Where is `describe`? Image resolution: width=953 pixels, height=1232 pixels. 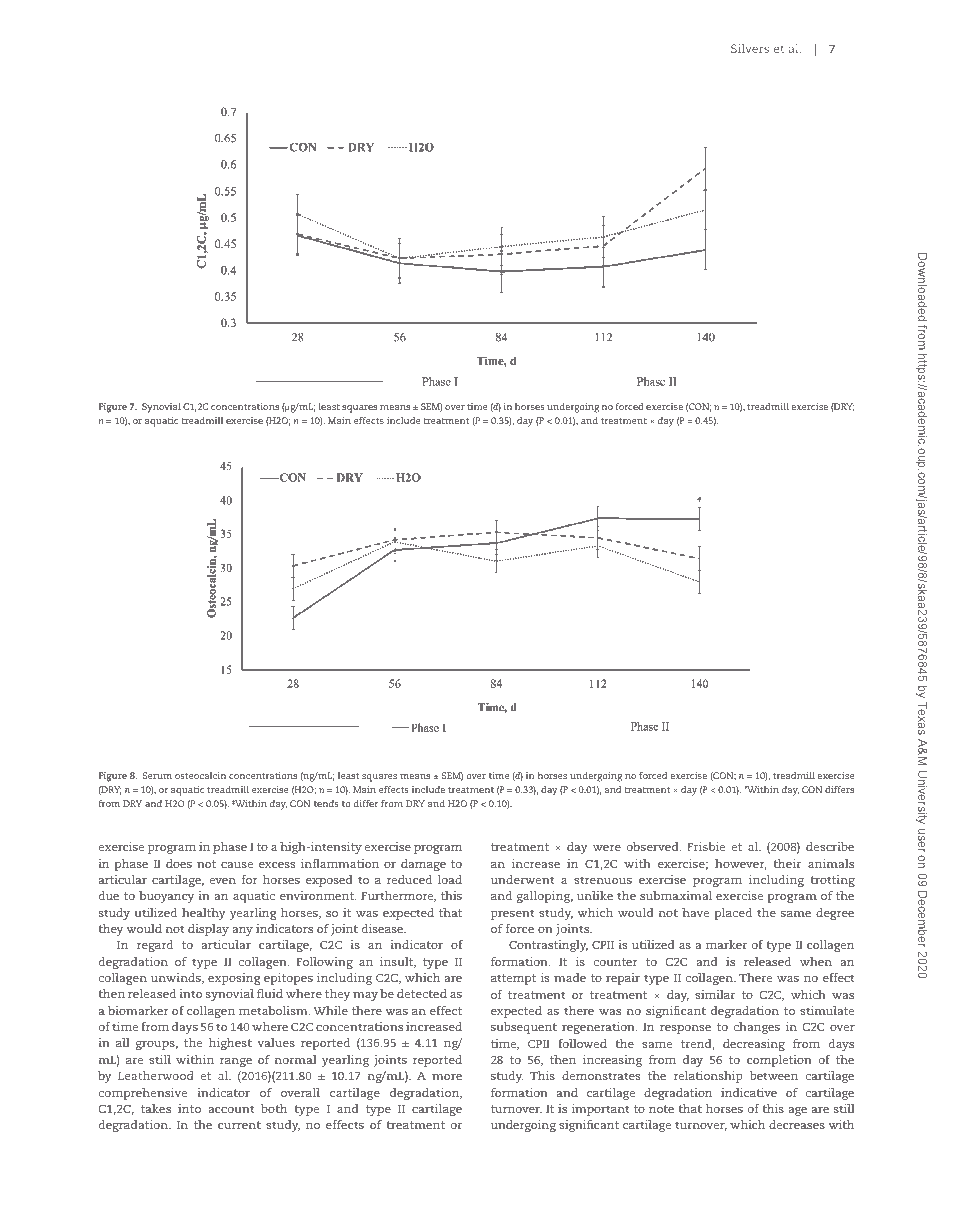 describe is located at coordinates (830, 846).
